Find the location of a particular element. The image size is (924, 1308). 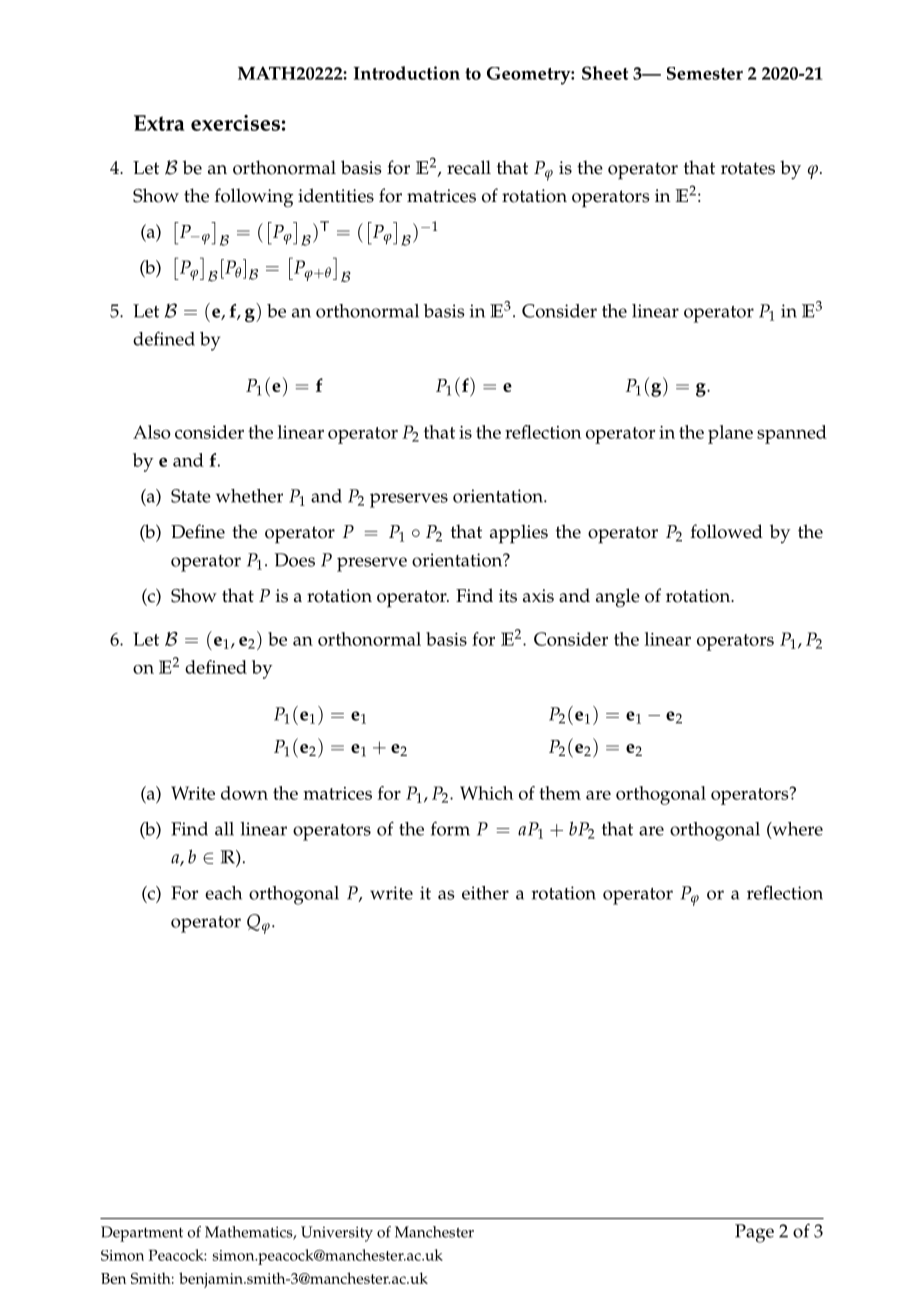

exercises is located at coordinates (235, 123).
